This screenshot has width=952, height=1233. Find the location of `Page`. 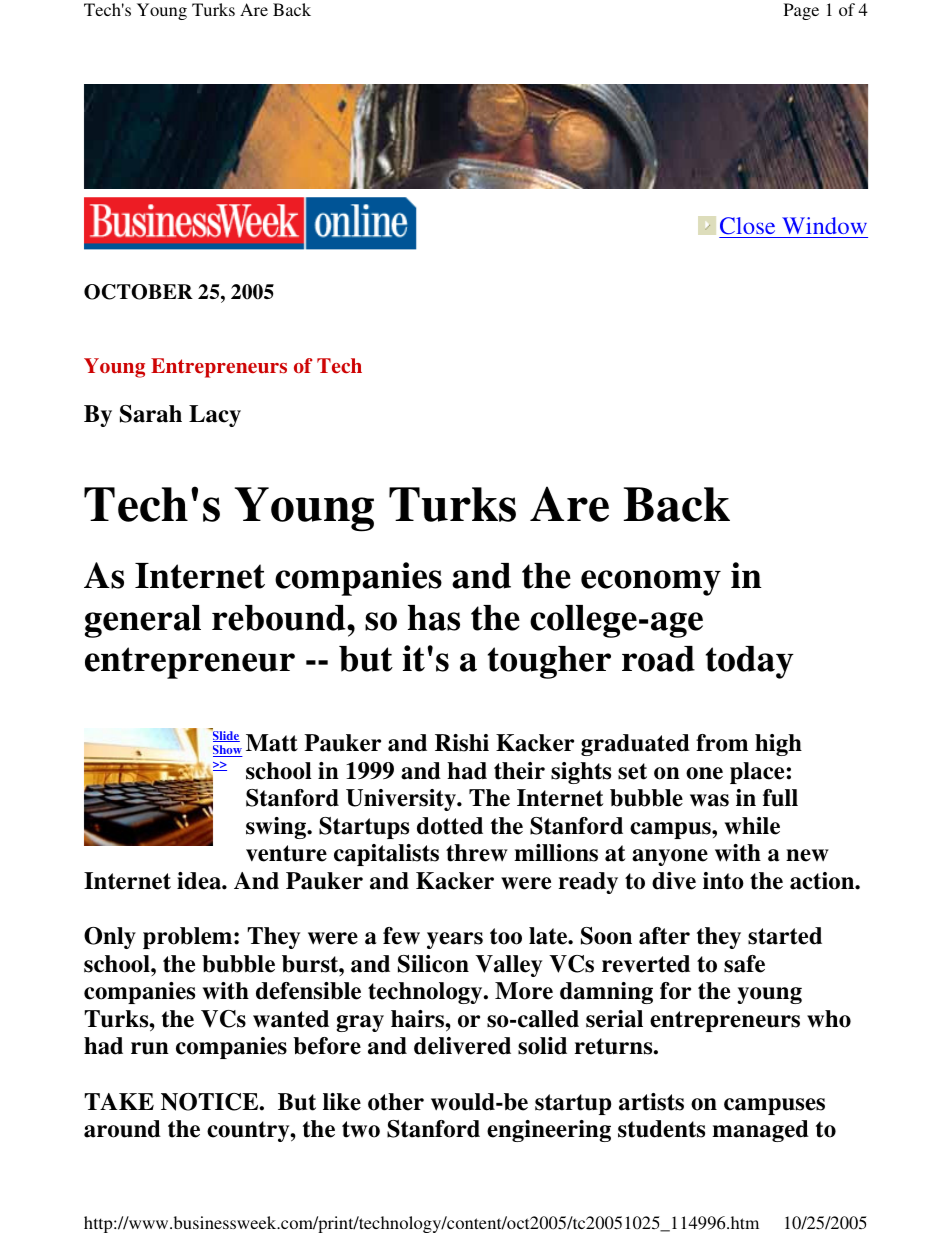

Page is located at coordinates (801, 11).
